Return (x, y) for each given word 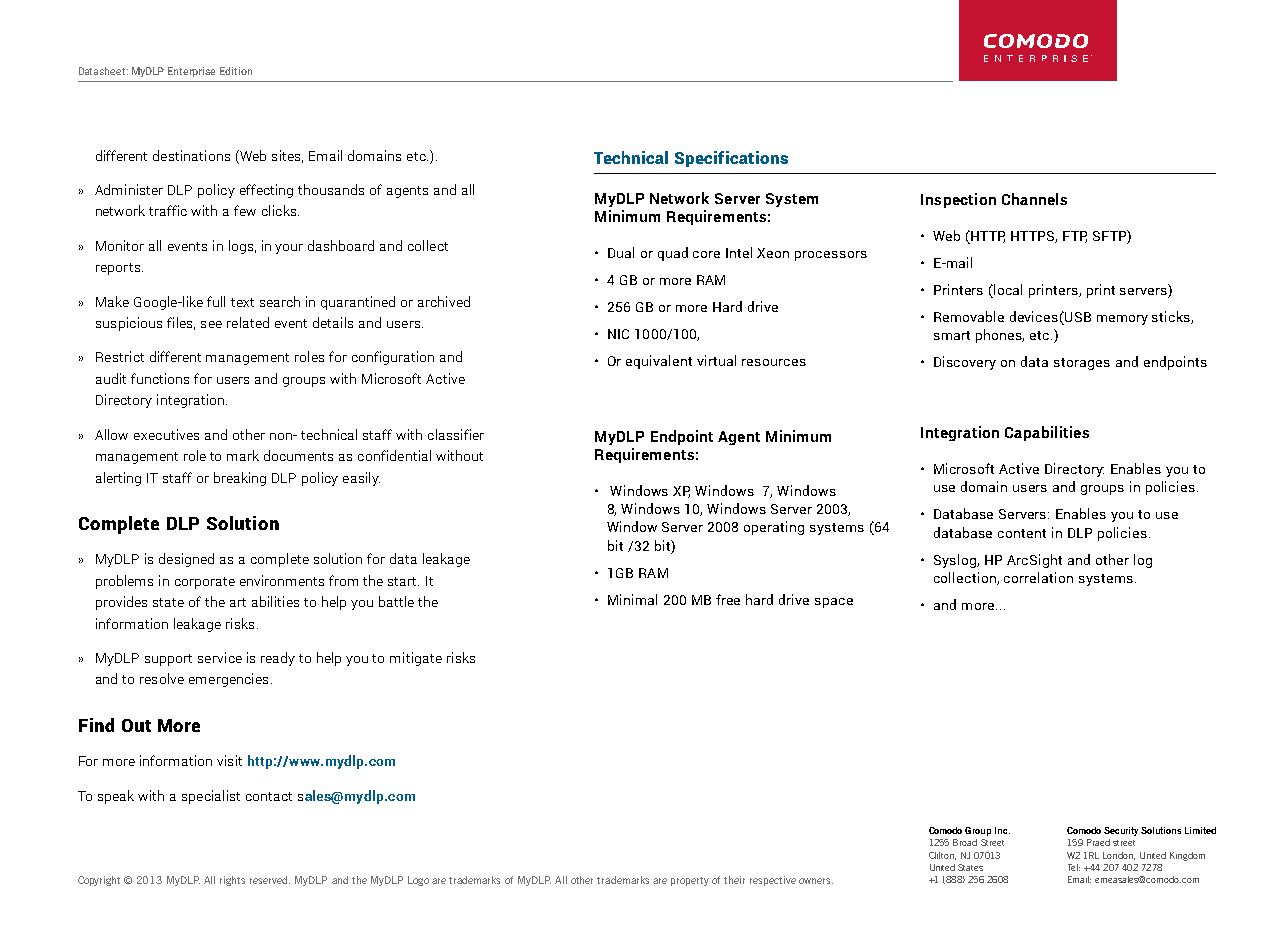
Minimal (632, 599)
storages (1082, 364)
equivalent (659, 362)
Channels (1034, 199)
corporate (205, 583)
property (690, 881)
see (211, 324)
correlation (1038, 577)
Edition (236, 71)
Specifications (731, 159)
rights (232, 881)
